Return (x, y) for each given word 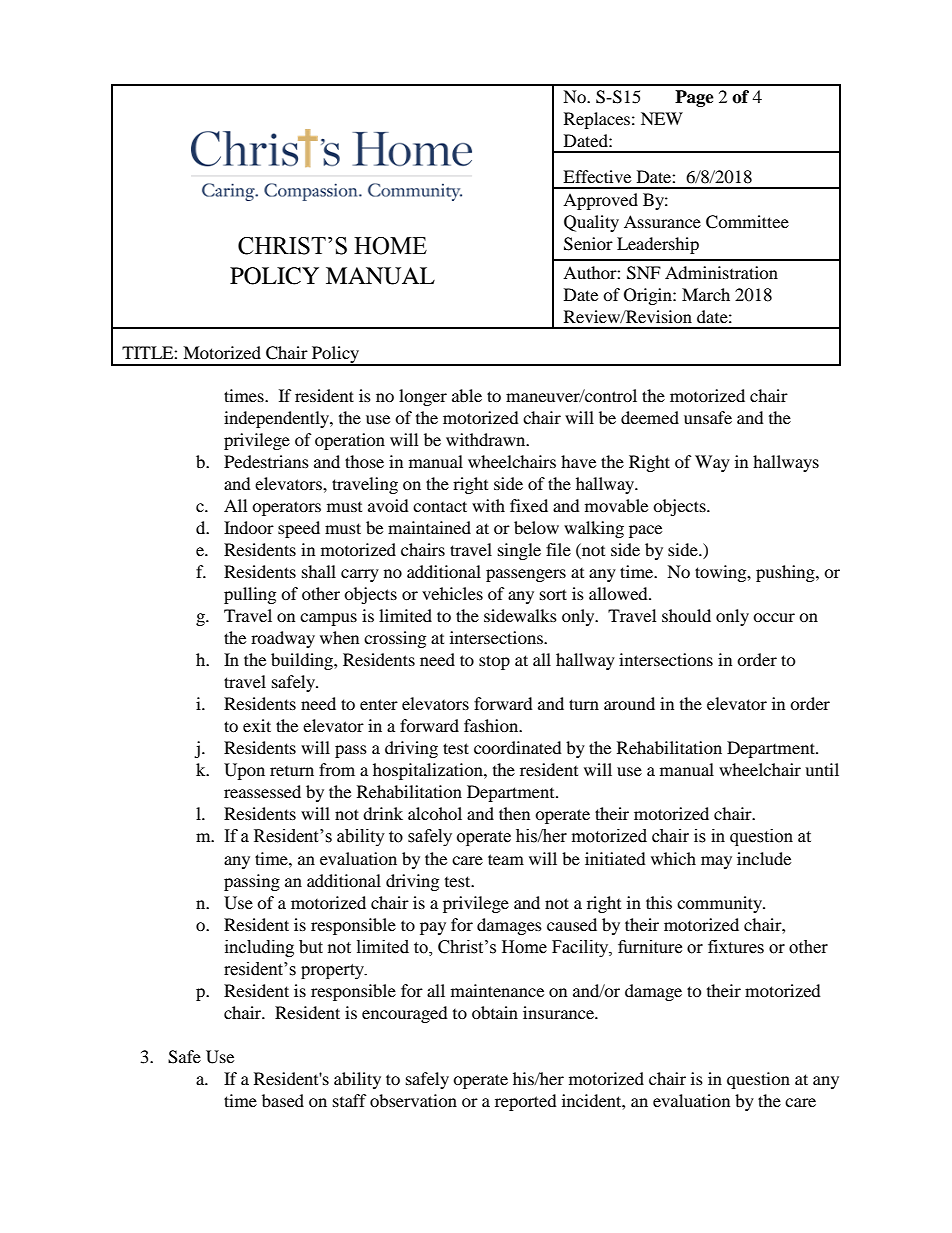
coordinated (518, 747)
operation (350, 441)
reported (526, 1102)
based (283, 1100)
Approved (600, 201)
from (337, 769)
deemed (650, 417)
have (578, 461)
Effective (597, 176)
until (822, 769)
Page (694, 98)
